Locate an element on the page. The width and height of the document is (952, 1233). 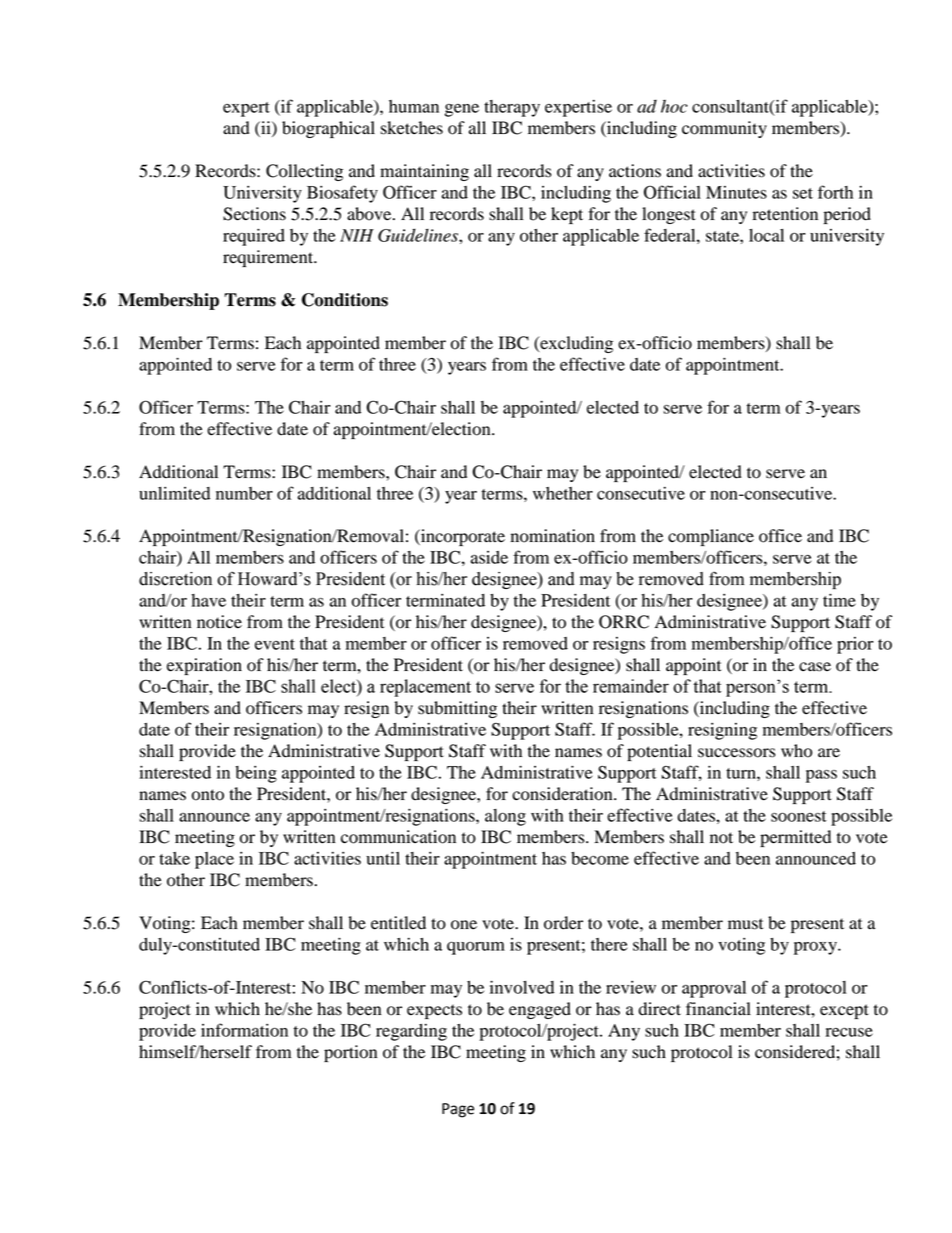
Collecting is located at coordinates (304, 172).
